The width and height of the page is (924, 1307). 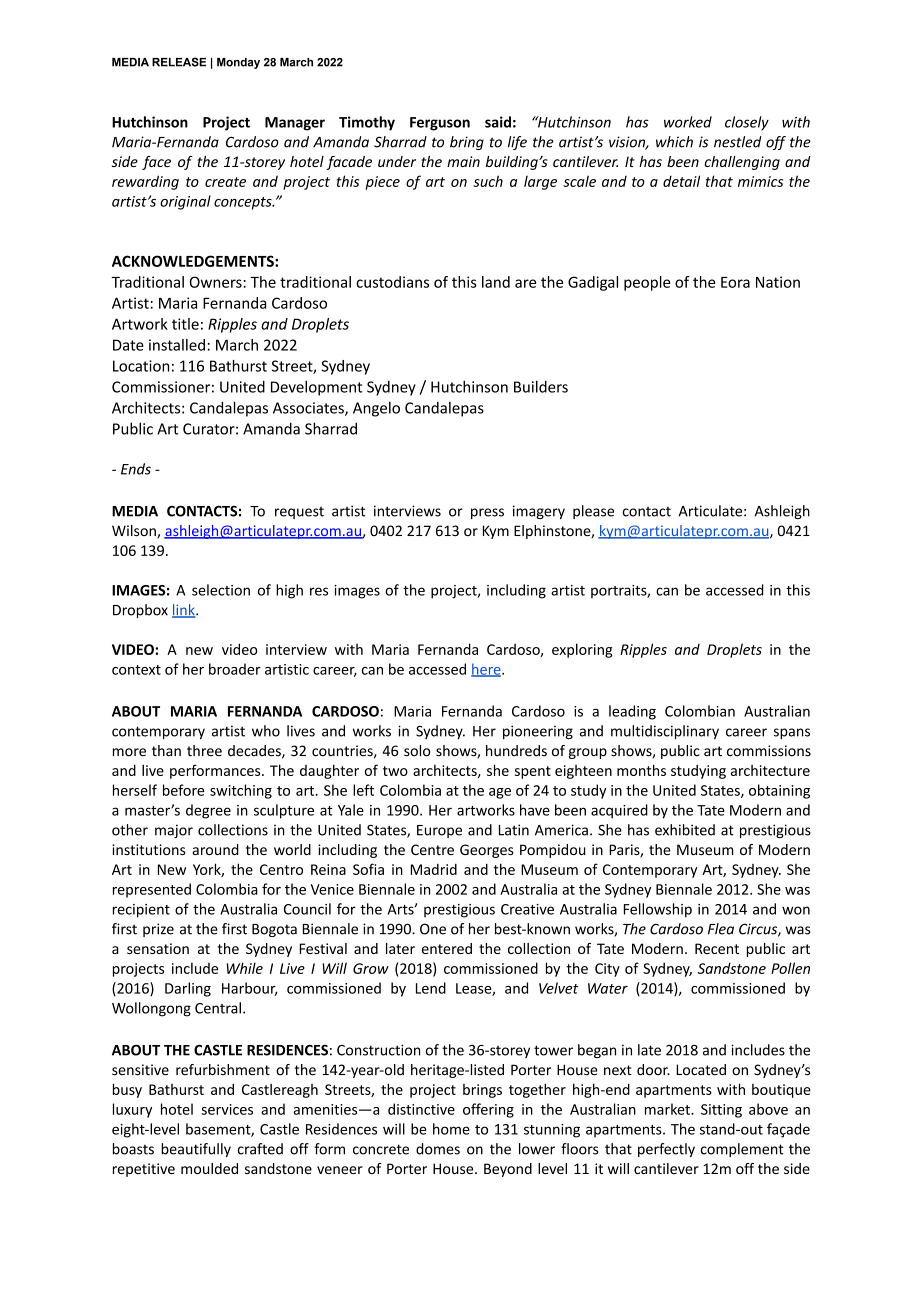 What do you see at coordinates (238, 63) in the page?
I see `Monday` at bounding box center [238, 63].
